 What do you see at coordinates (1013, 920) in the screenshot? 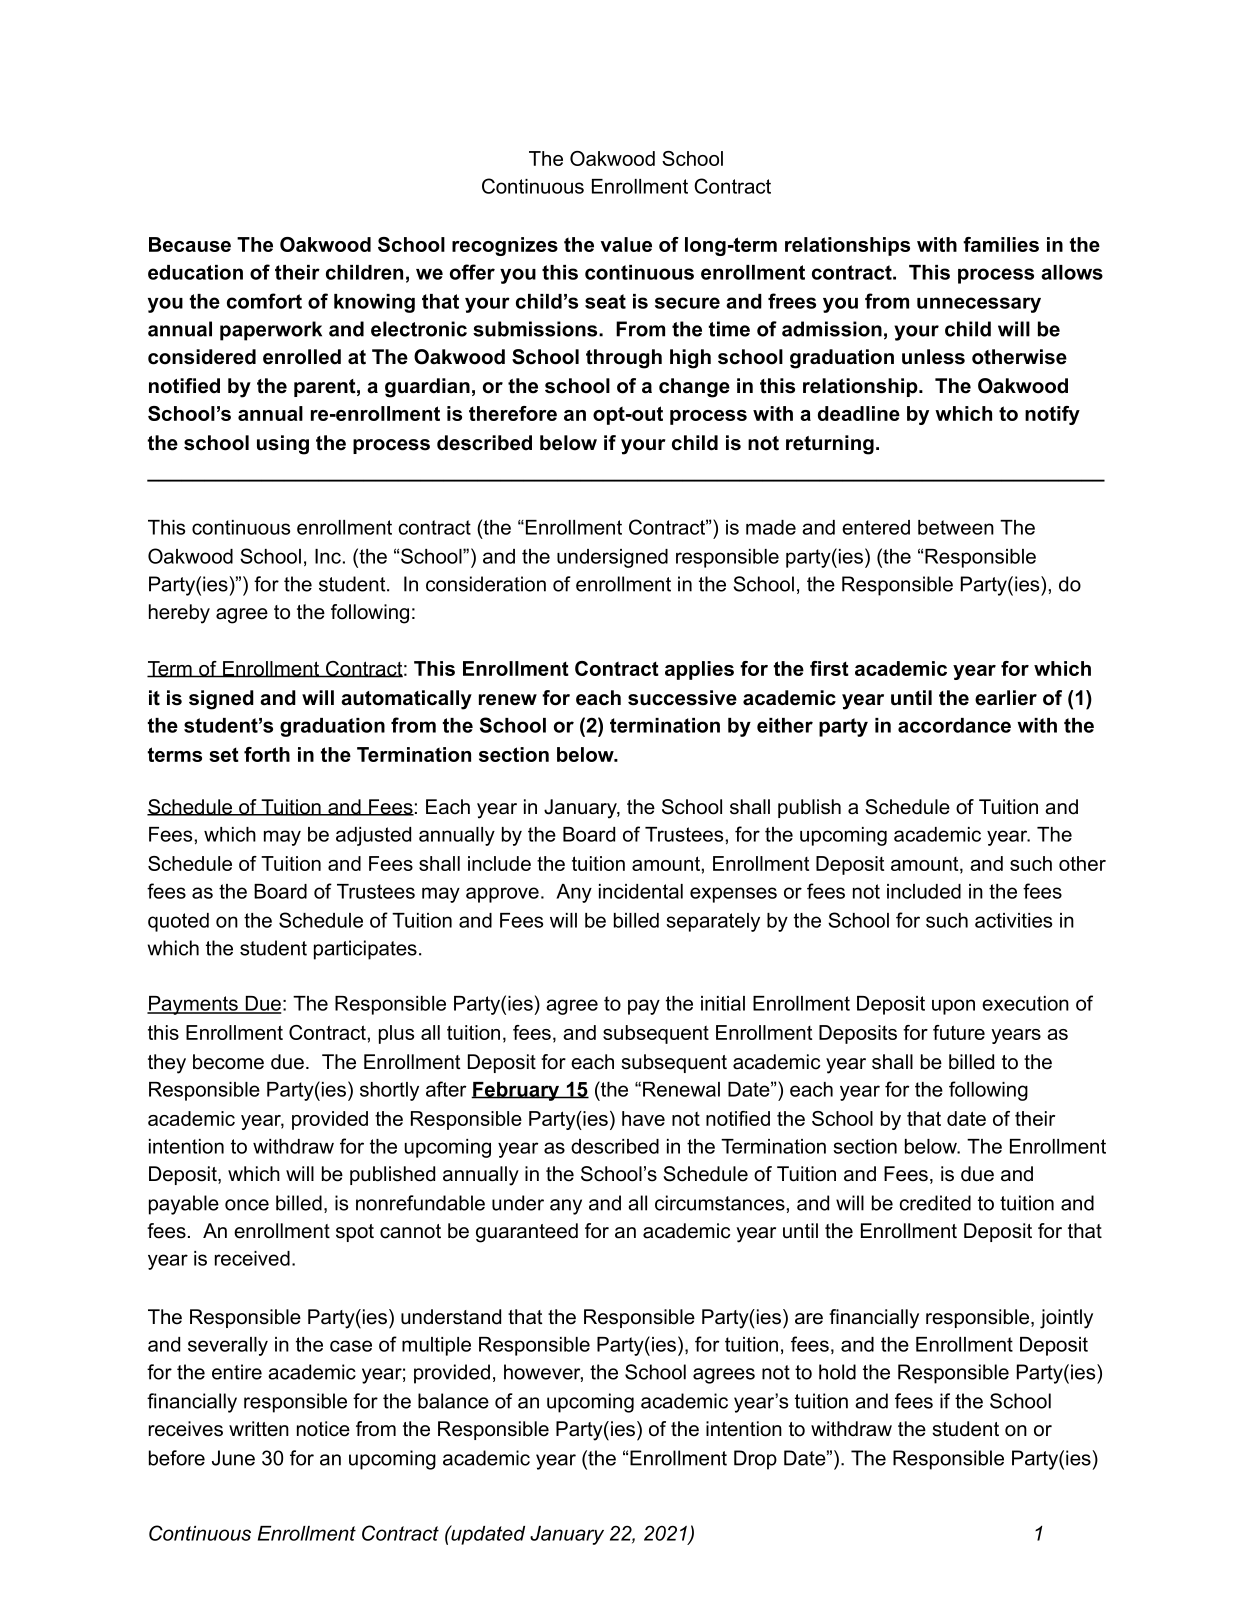
I see `activities` at bounding box center [1013, 920].
